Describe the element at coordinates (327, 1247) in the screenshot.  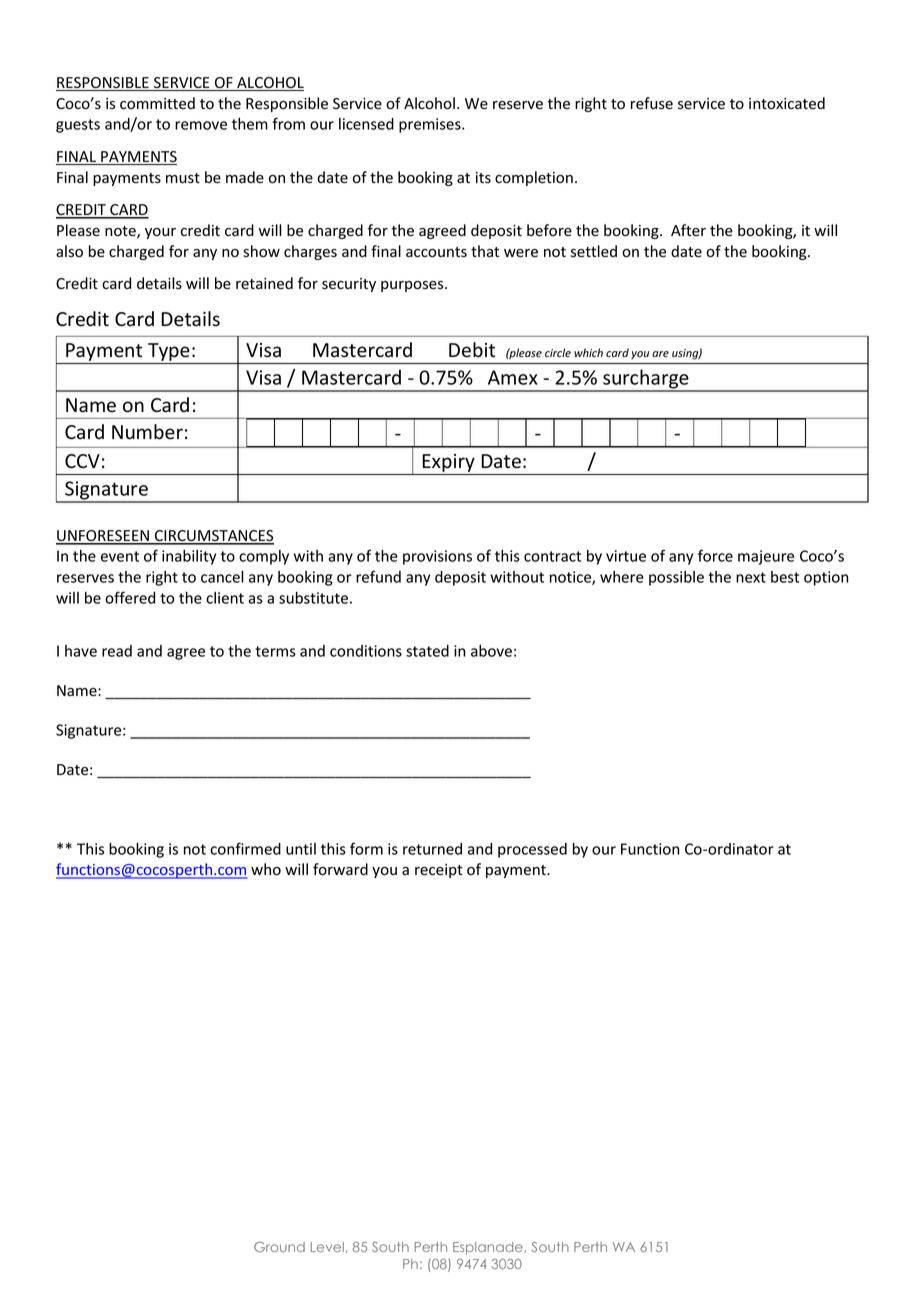
I see `Level` at that location.
